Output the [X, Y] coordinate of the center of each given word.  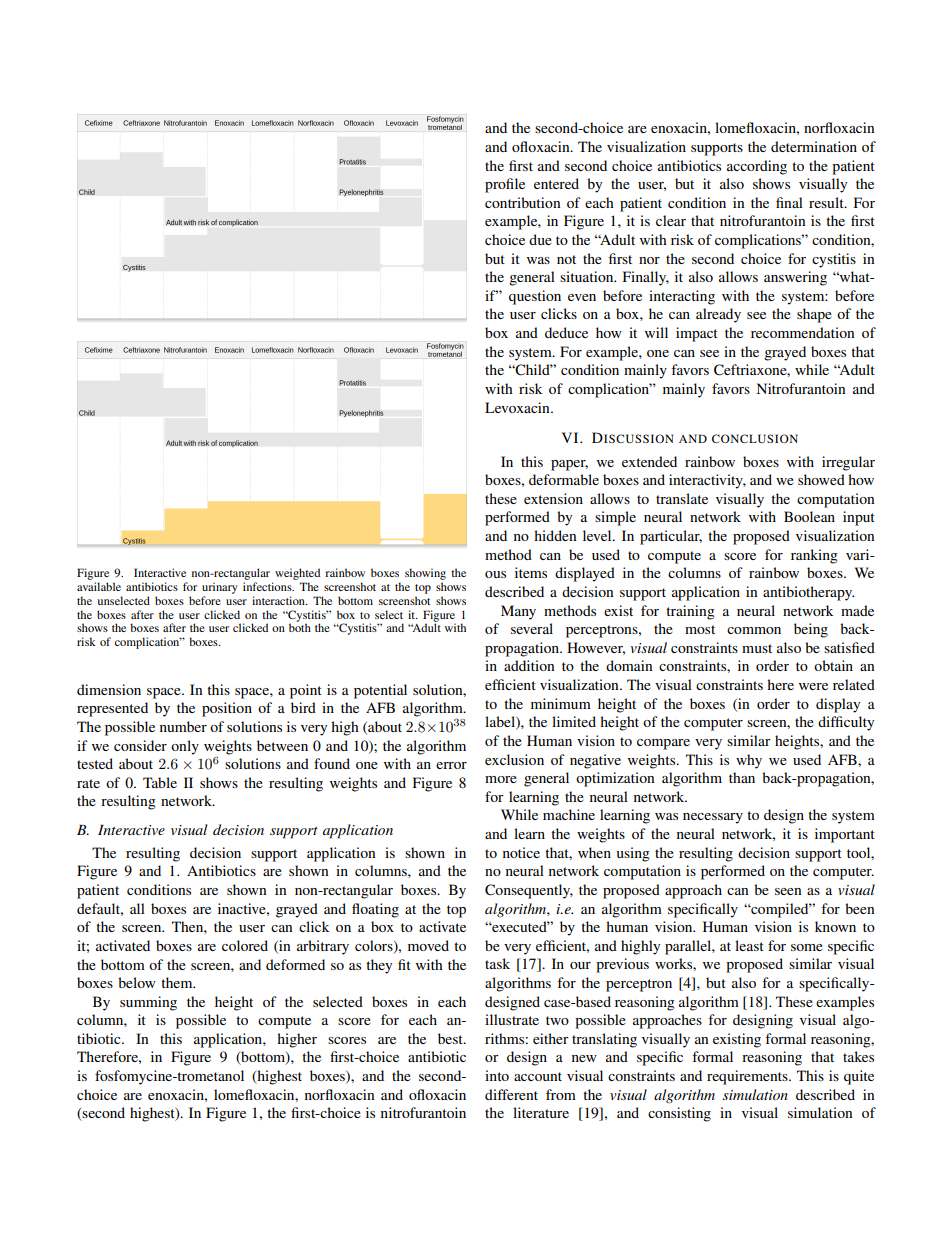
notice [521, 852]
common [754, 630]
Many [518, 612]
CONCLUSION [755, 438]
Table [160, 782]
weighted [297, 574]
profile [505, 185]
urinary [220, 588]
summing [148, 1003]
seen [788, 891]
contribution [523, 202]
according [757, 167]
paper [569, 465]
